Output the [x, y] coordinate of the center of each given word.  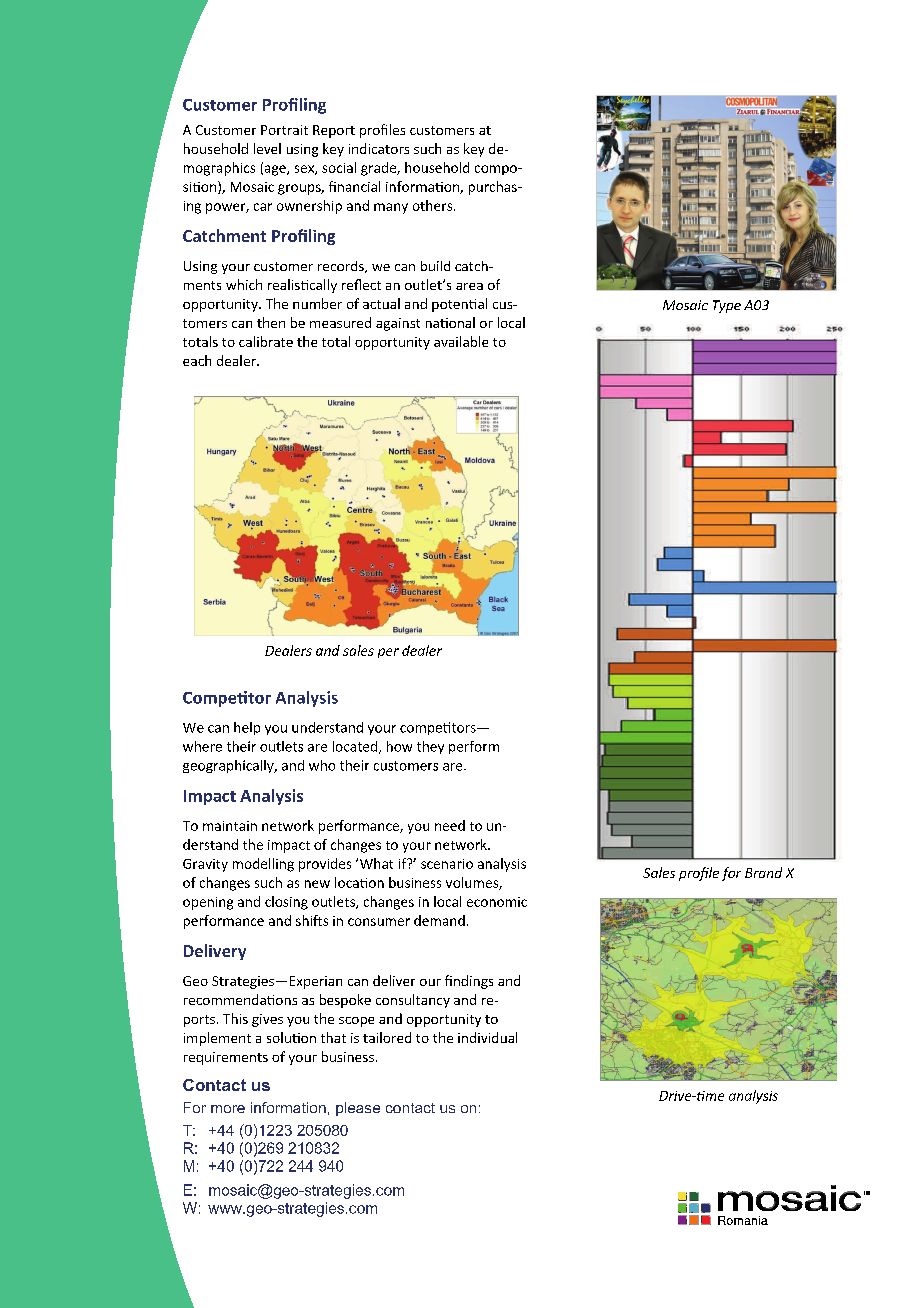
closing [286, 903]
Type [727, 306]
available [461, 341]
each [197, 360]
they [430, 747]
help [247, 728]
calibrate [266, 341]
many [391, 208]
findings [469, 982]
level [267, 148]
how [399, 746]
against [398, 324]
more [228, 1109]
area [469, 286]
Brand [763, 872]
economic [497, 902]
